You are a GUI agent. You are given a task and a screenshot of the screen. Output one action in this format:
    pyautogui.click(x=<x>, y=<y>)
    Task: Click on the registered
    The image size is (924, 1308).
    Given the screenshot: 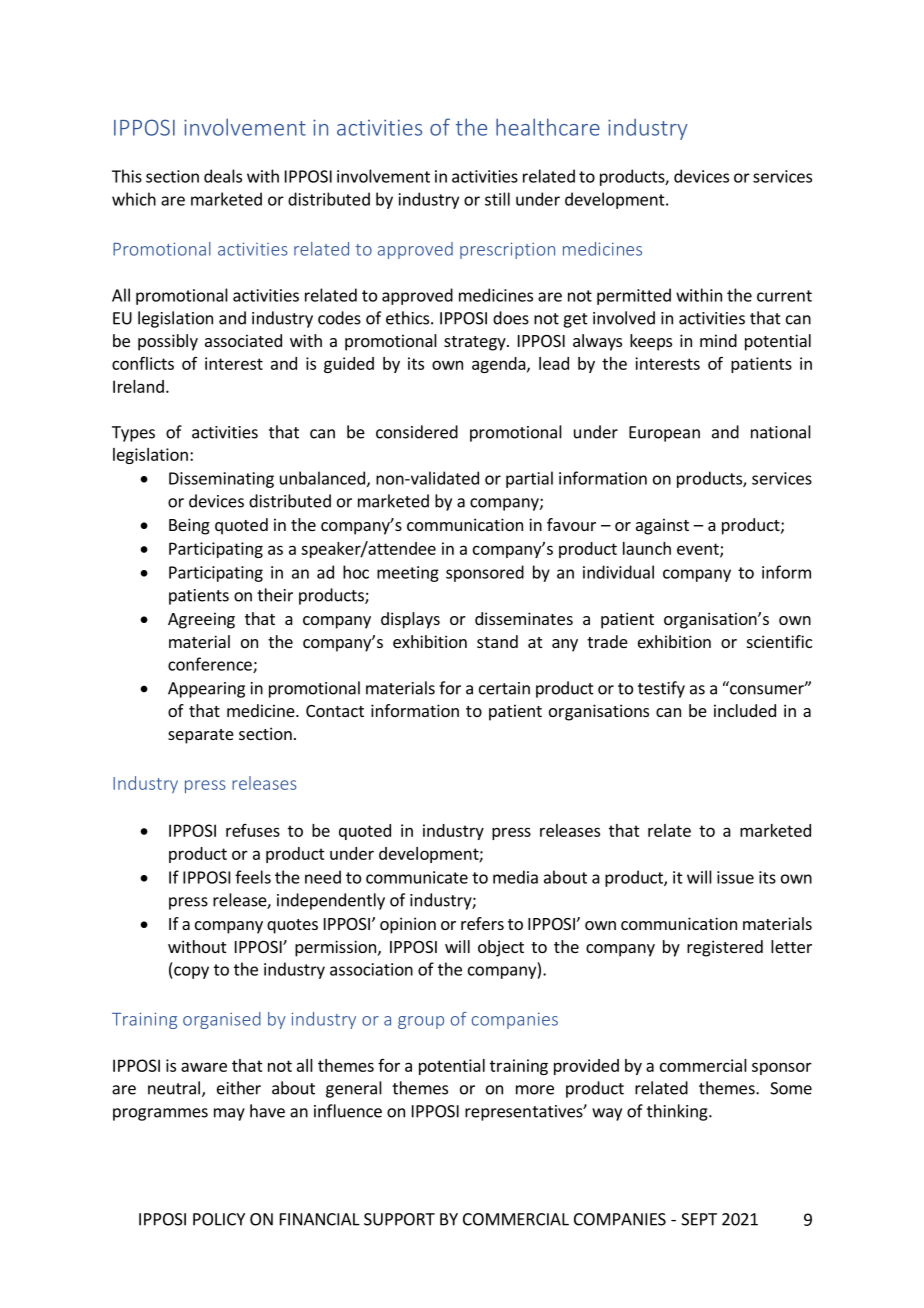 What is the action you would take?
    pyautogui.click(x=725, y=948)
